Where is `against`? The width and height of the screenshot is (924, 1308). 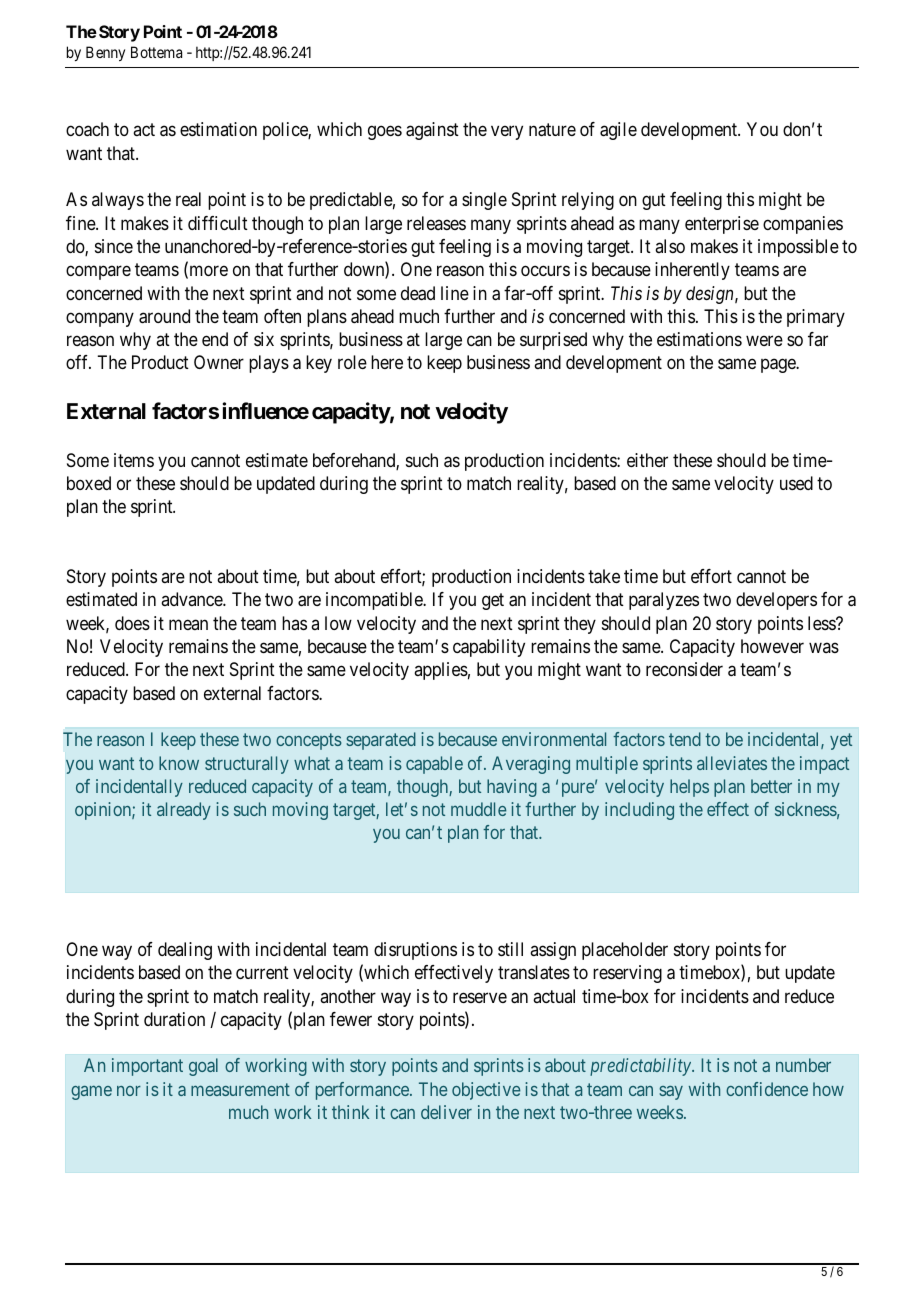 against is located at coordinates (432, 131).
